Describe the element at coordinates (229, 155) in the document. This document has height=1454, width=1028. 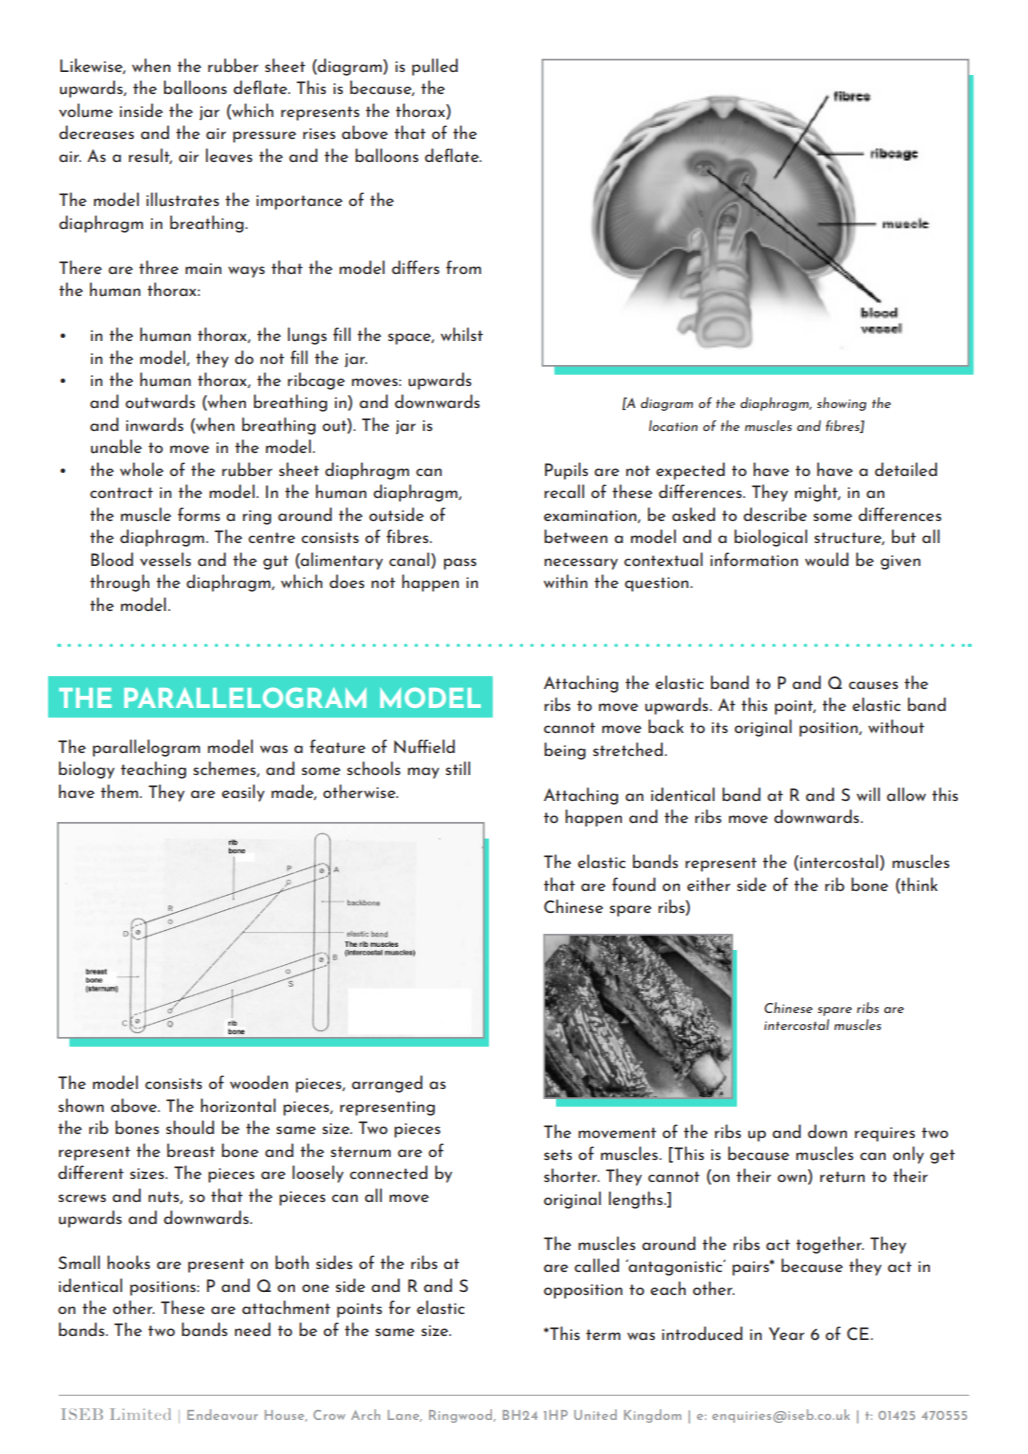
I see `leaves` at that location.
